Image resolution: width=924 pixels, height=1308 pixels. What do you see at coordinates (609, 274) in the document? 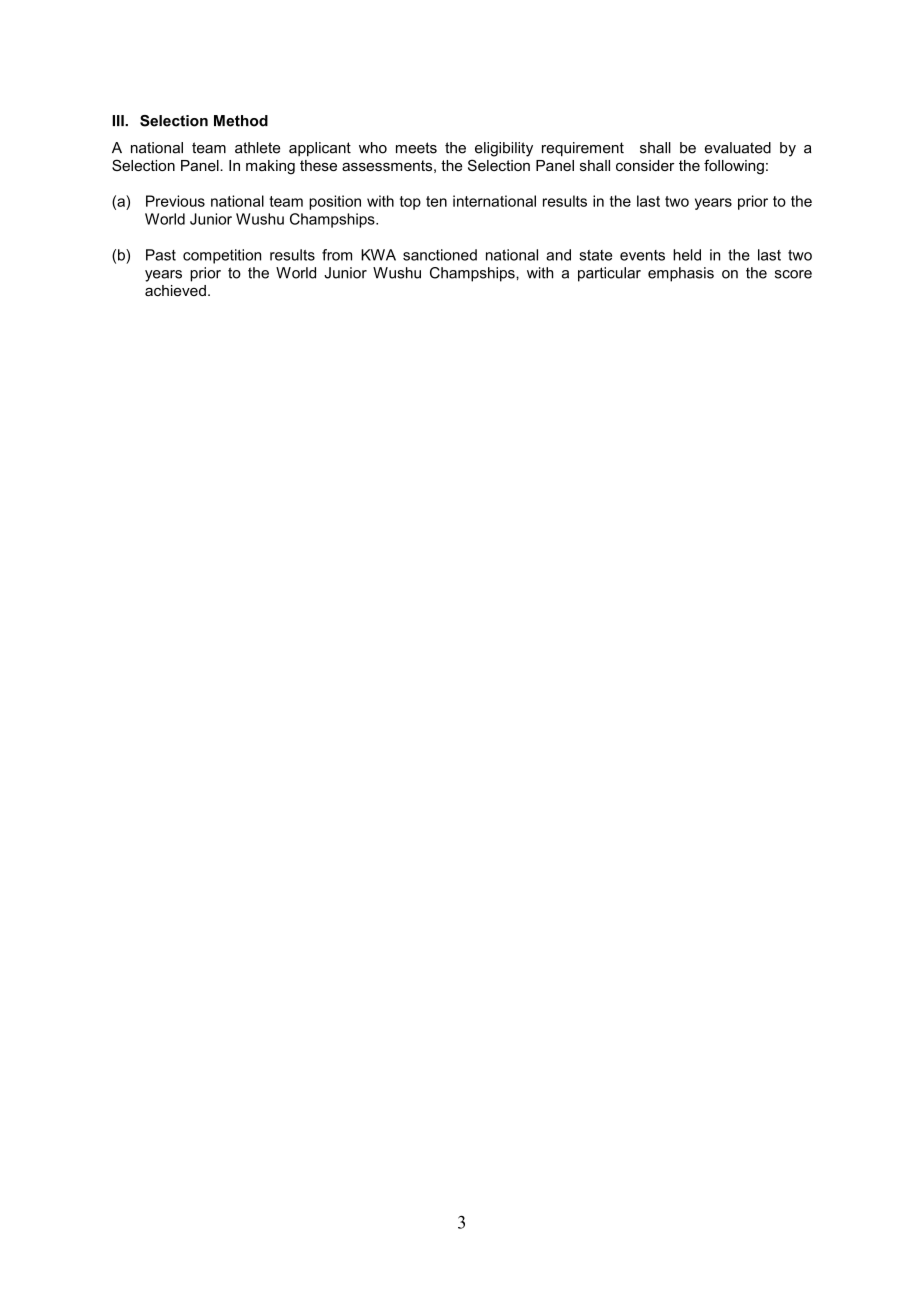
I see `particular` at bounding box center [609, 274].
